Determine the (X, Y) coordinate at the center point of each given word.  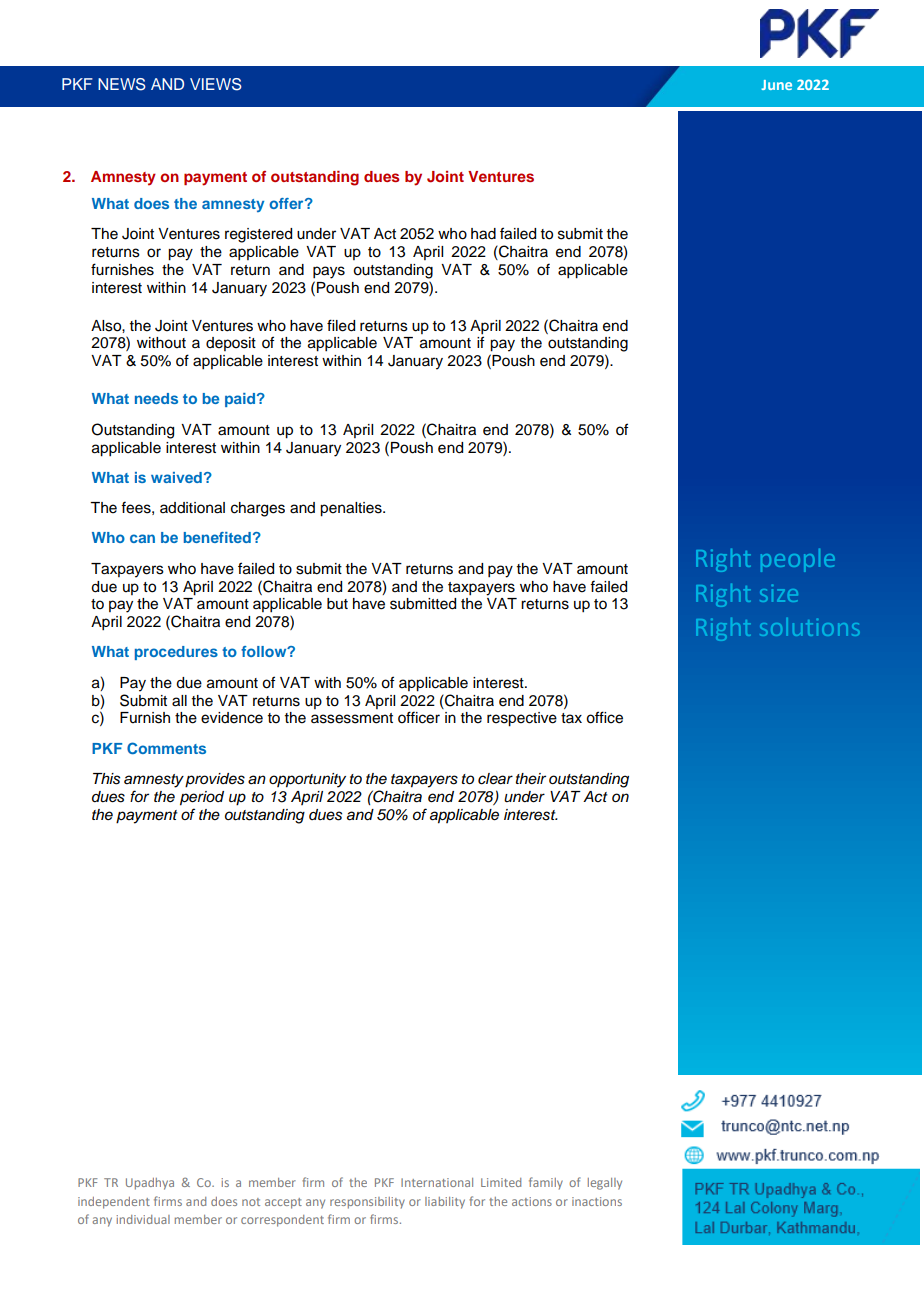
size (779, 593)
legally (605, 1184)
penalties (352, 509)
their (531, 778)
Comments (166, 748)
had (483, 234)
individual (143, 1219)
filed (341, 325)
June (776, 85)
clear (495, 779)
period (202, 798)
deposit (231, 344)
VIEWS (216, 84)
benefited (217, 537)
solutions (809, 627)
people (798, 560)
